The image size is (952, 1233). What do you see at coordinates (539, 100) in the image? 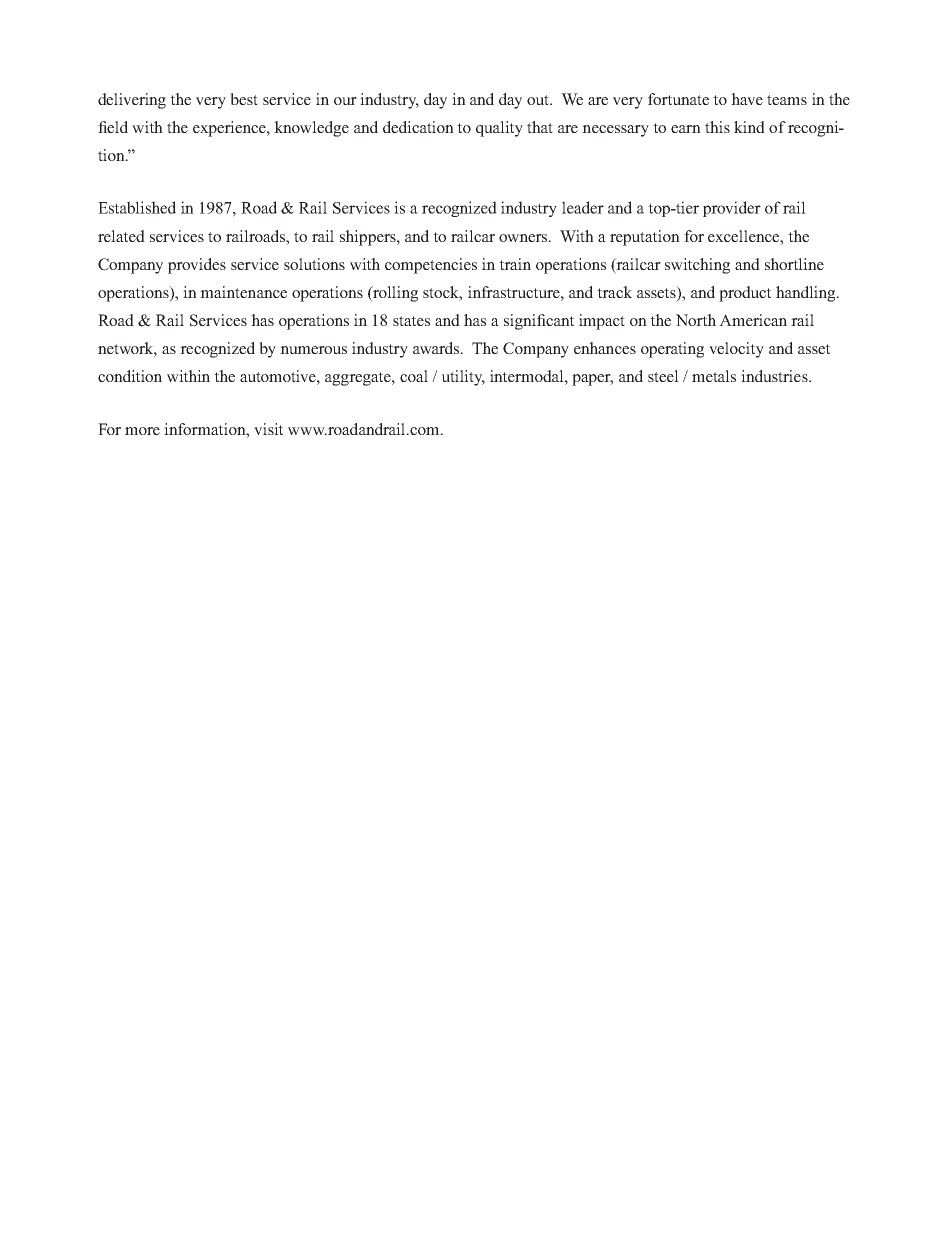
I see `out` at bounding box center [539, 100].
